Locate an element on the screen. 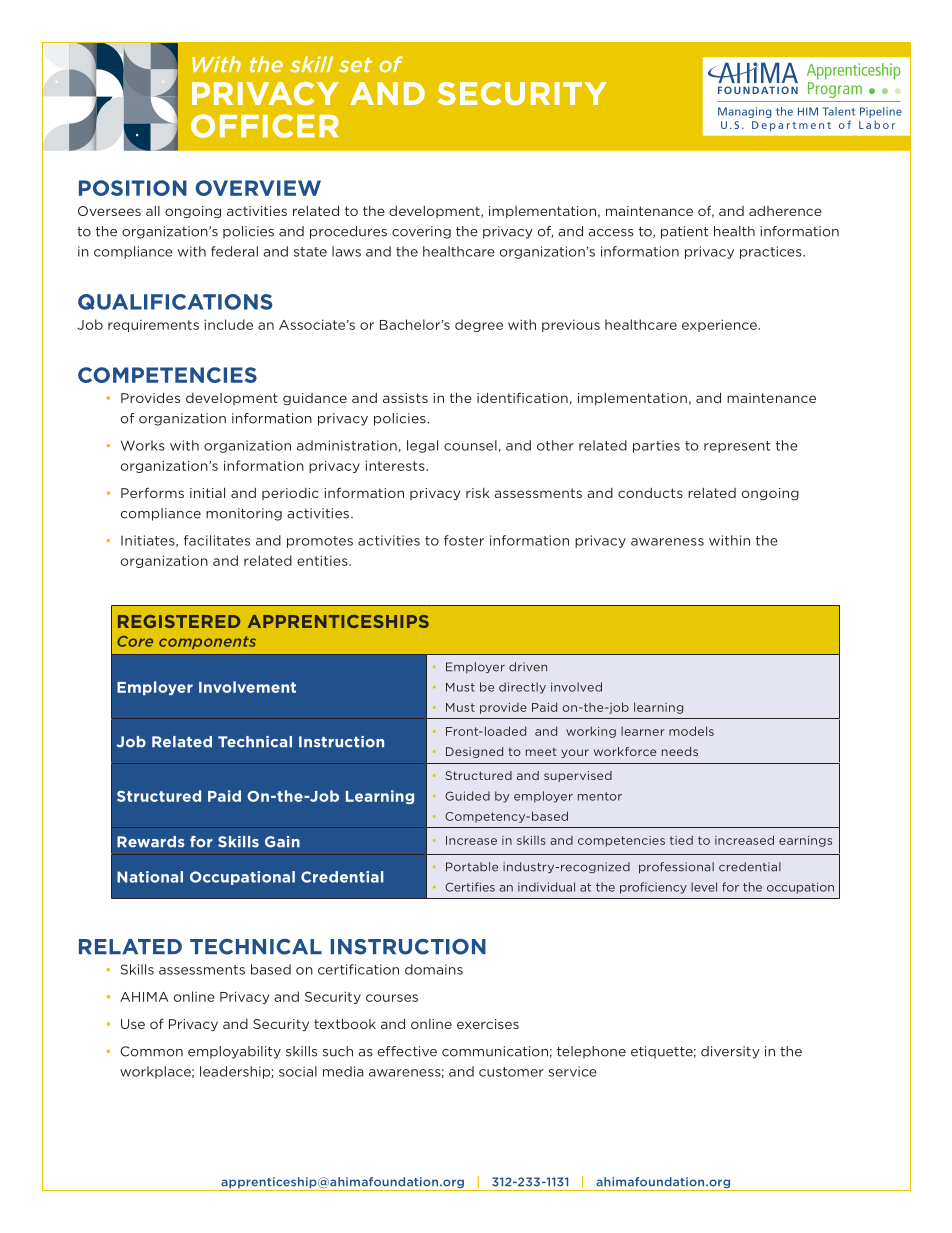 Image resolution: width=952 pixels, height=1233 pixels. exercises is located at coordinates (488, 1024).
